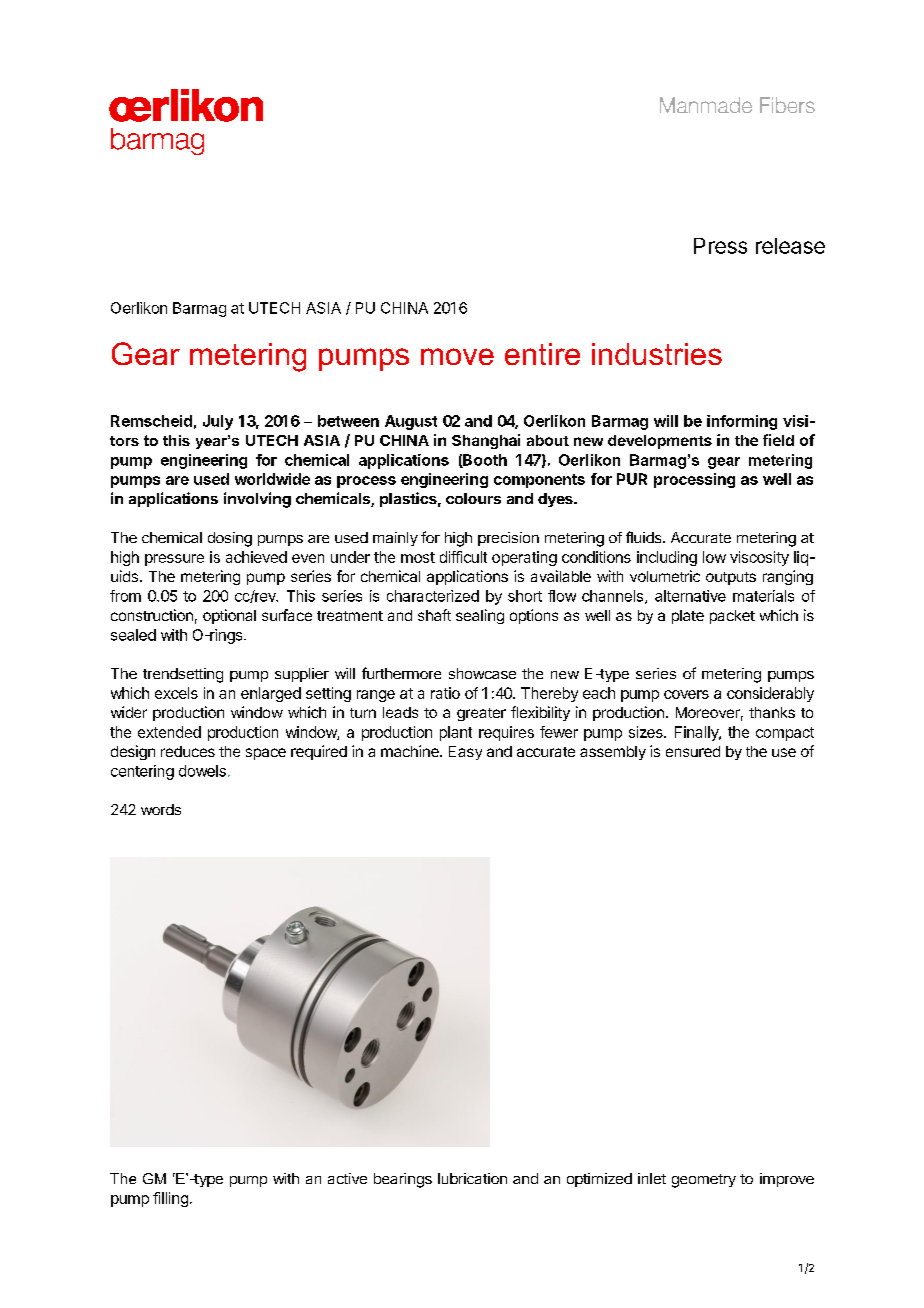  What do you see at coordinates (693, 751) in the screenshot?
I see `ensured` at bounding box center [693, 751].
